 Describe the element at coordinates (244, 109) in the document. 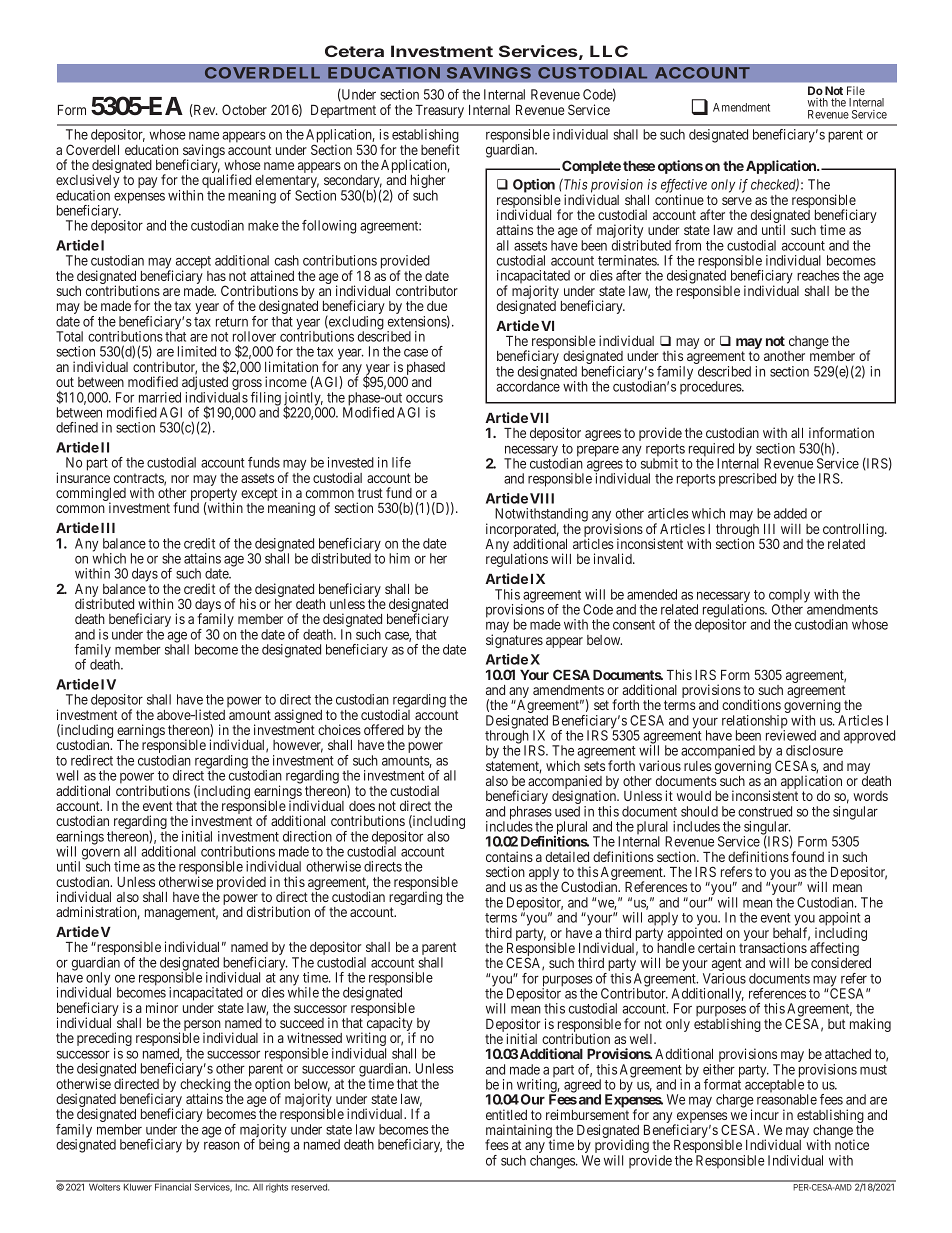

I see `October` at that location.
